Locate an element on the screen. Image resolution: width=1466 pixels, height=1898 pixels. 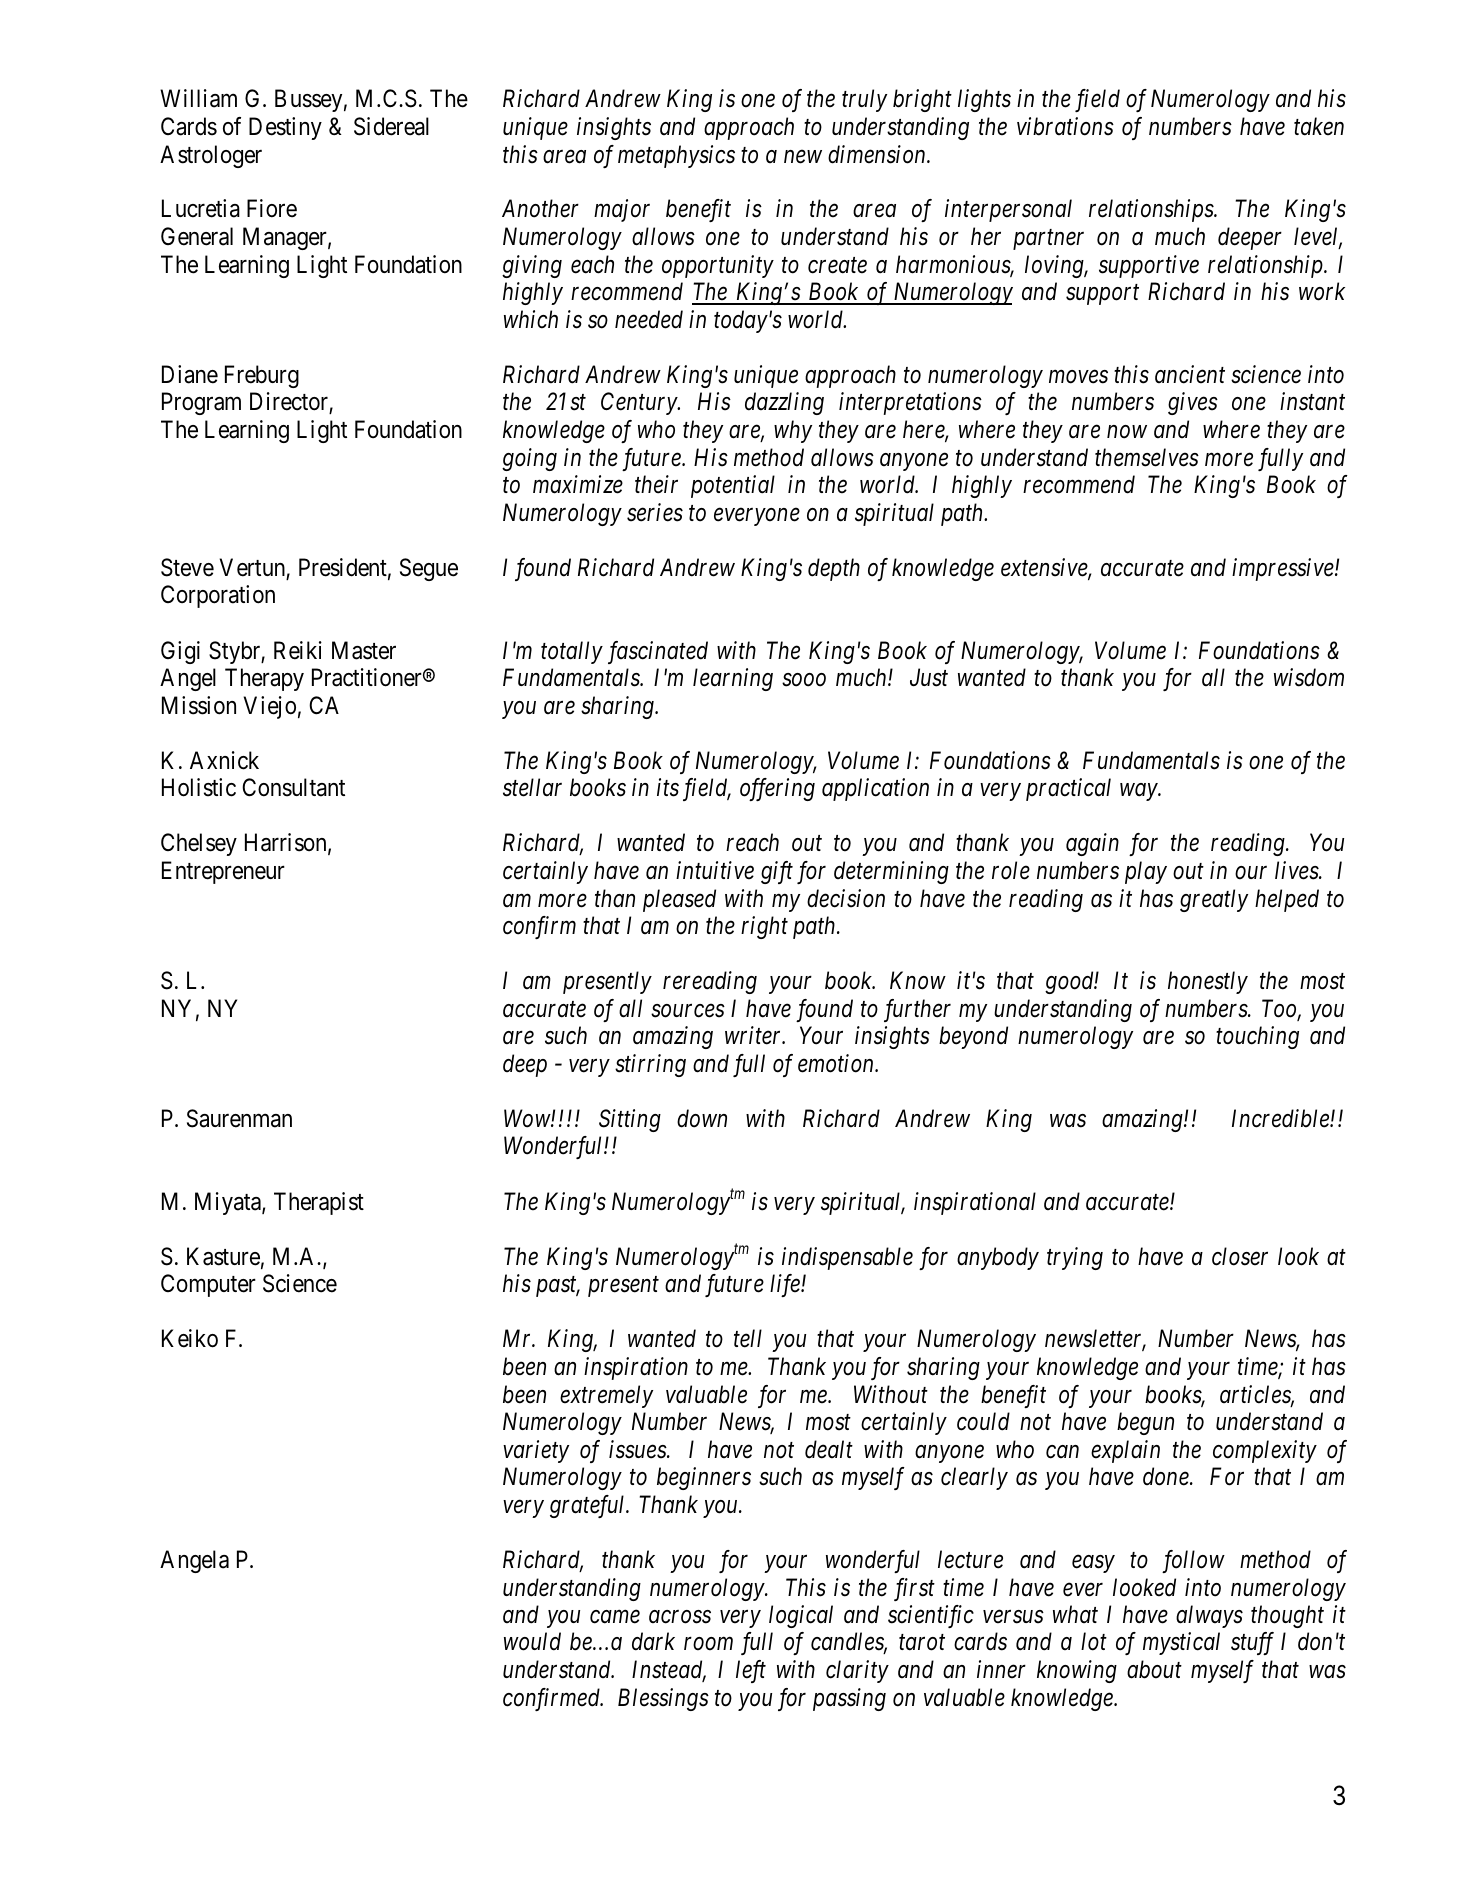
left is located at coordinates (751, 1671).
